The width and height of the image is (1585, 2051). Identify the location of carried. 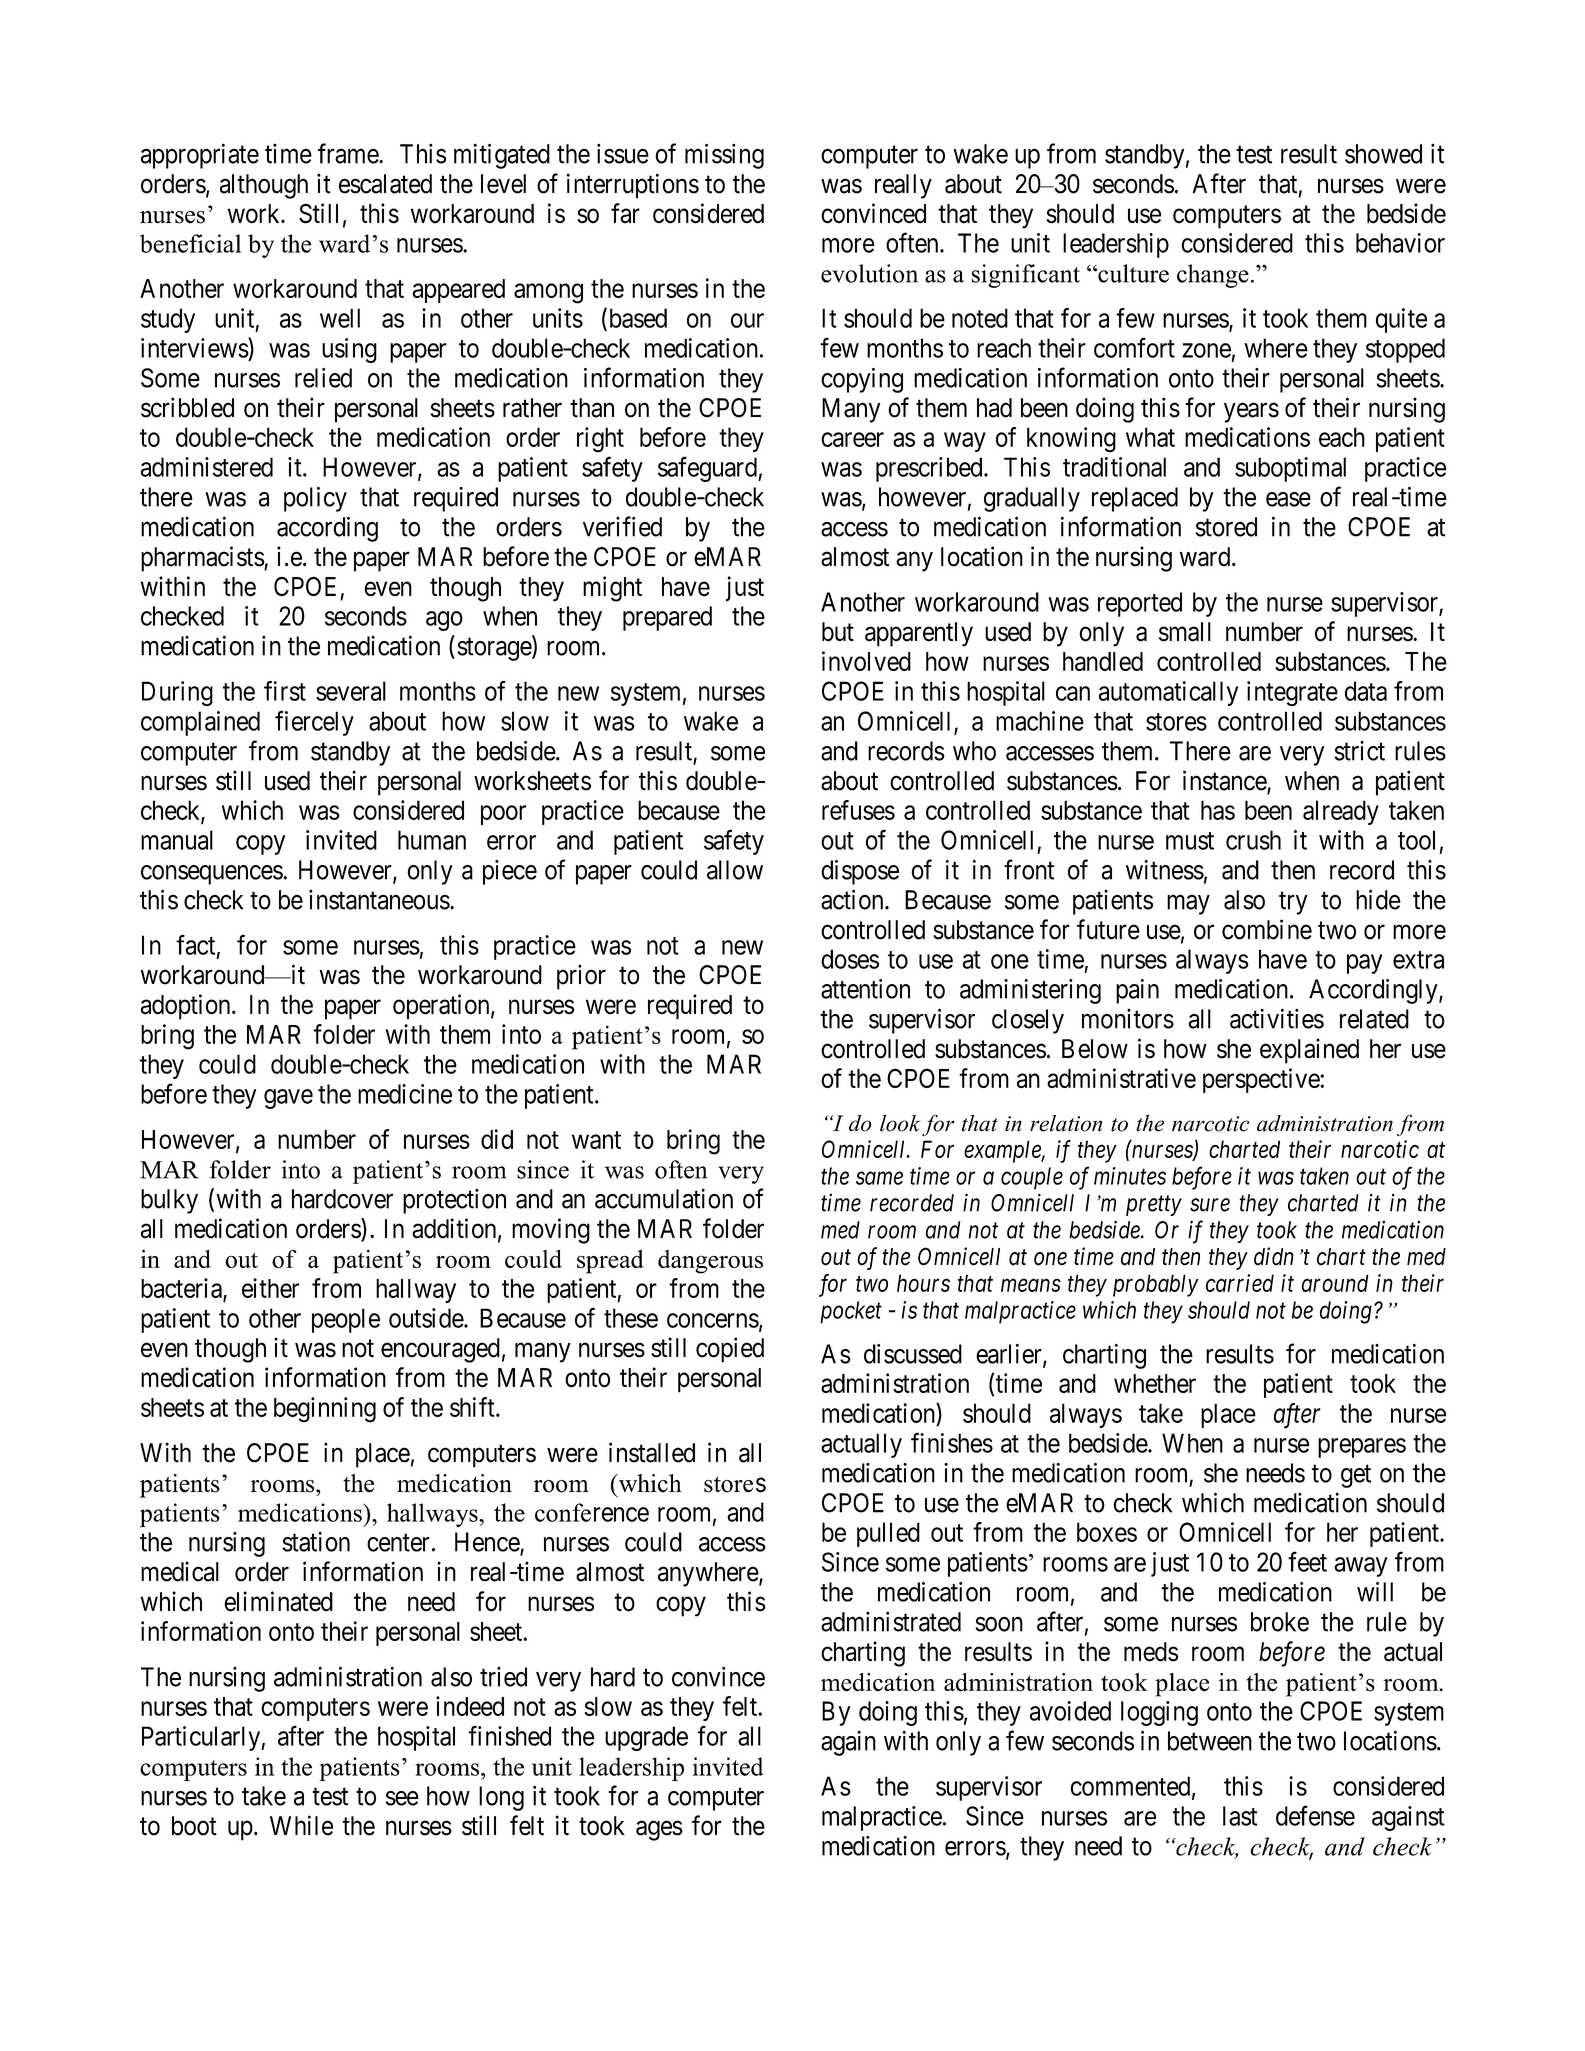
(1240, 1283).
